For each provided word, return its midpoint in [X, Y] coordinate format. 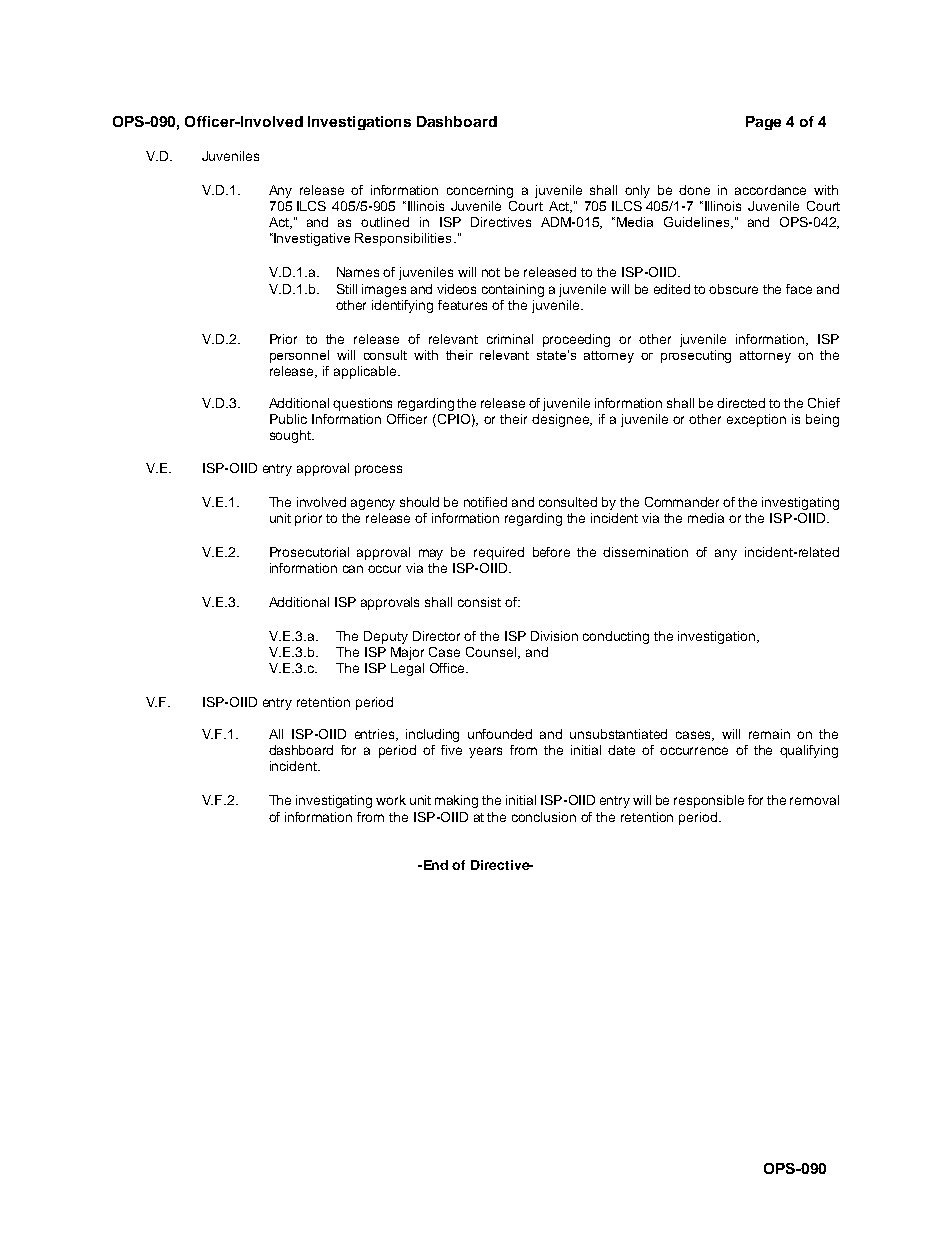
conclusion [544, 817]
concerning [480, 191]
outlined [385, 222]
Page [763, 123]
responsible [709, 801]
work [391, 800]
